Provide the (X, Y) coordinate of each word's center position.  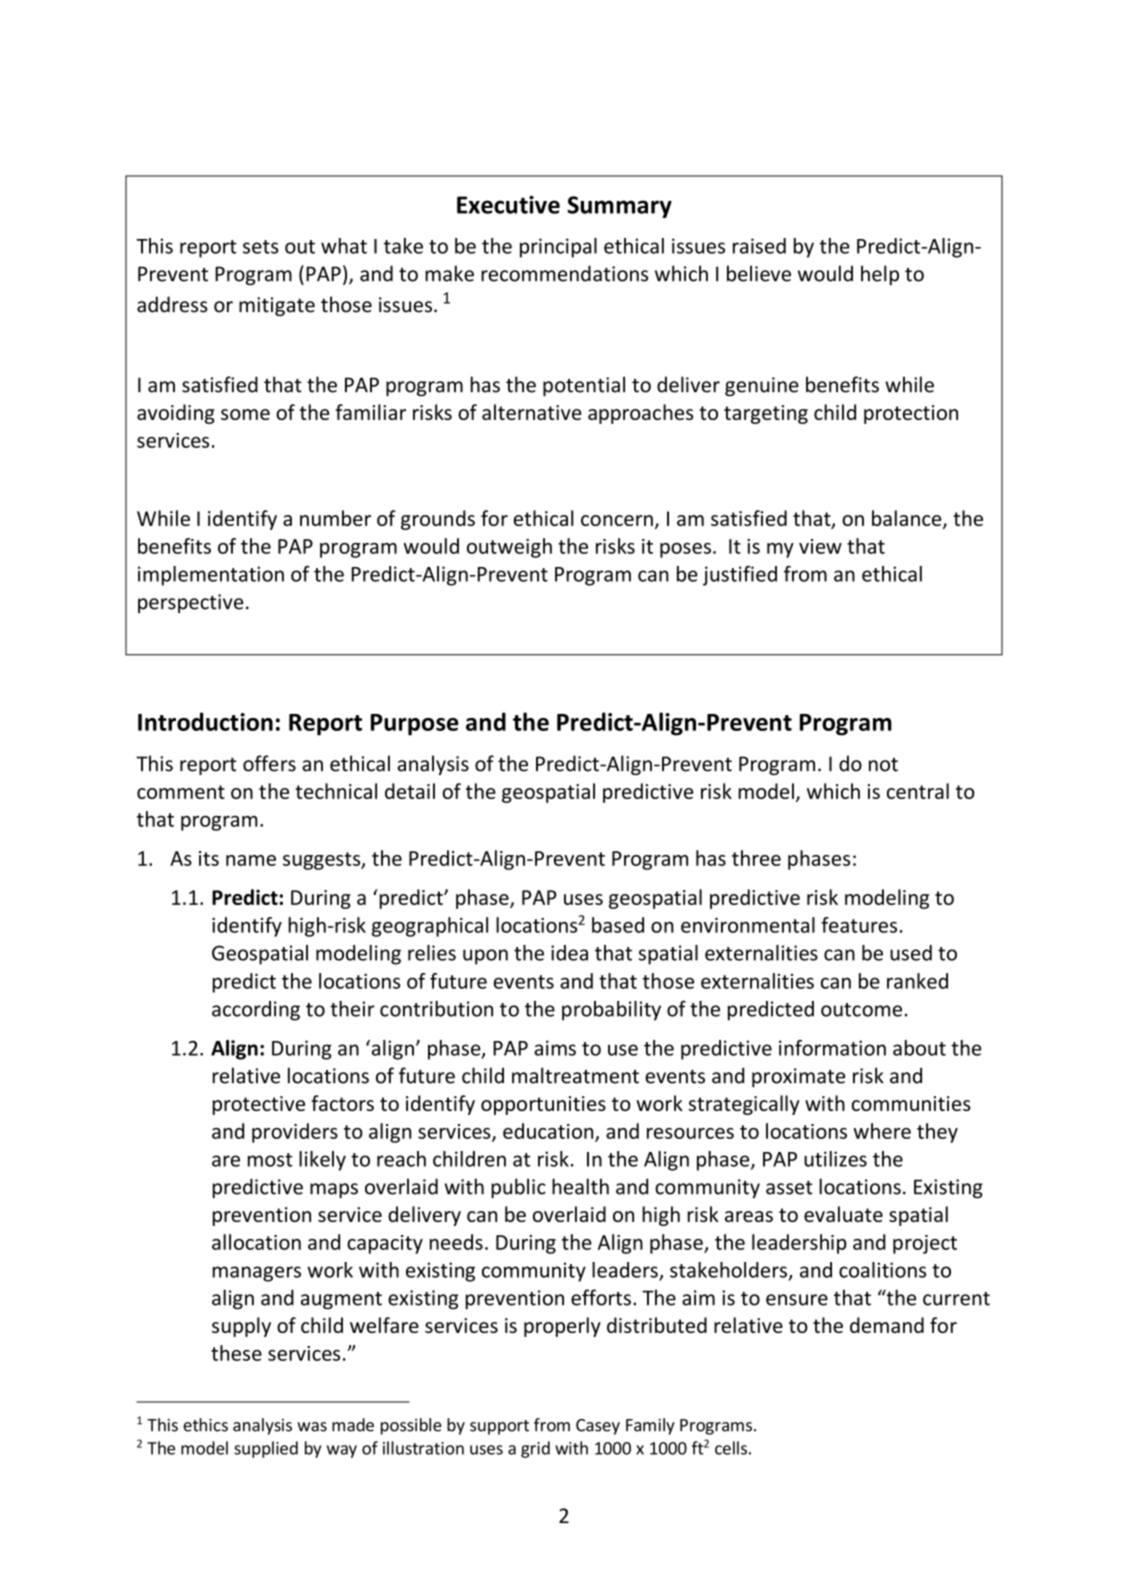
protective (259, 1105)
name (251, 860)
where (882, 1131)
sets (261, 247)
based (618, 925)
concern (617, 520)
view (820, 546)
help (880, 275)
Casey (598, 1427)
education (549, 1132)
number (335, 518)
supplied (266, 1449)
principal (558, 248)
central (918, 791)
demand (887, 1325)
